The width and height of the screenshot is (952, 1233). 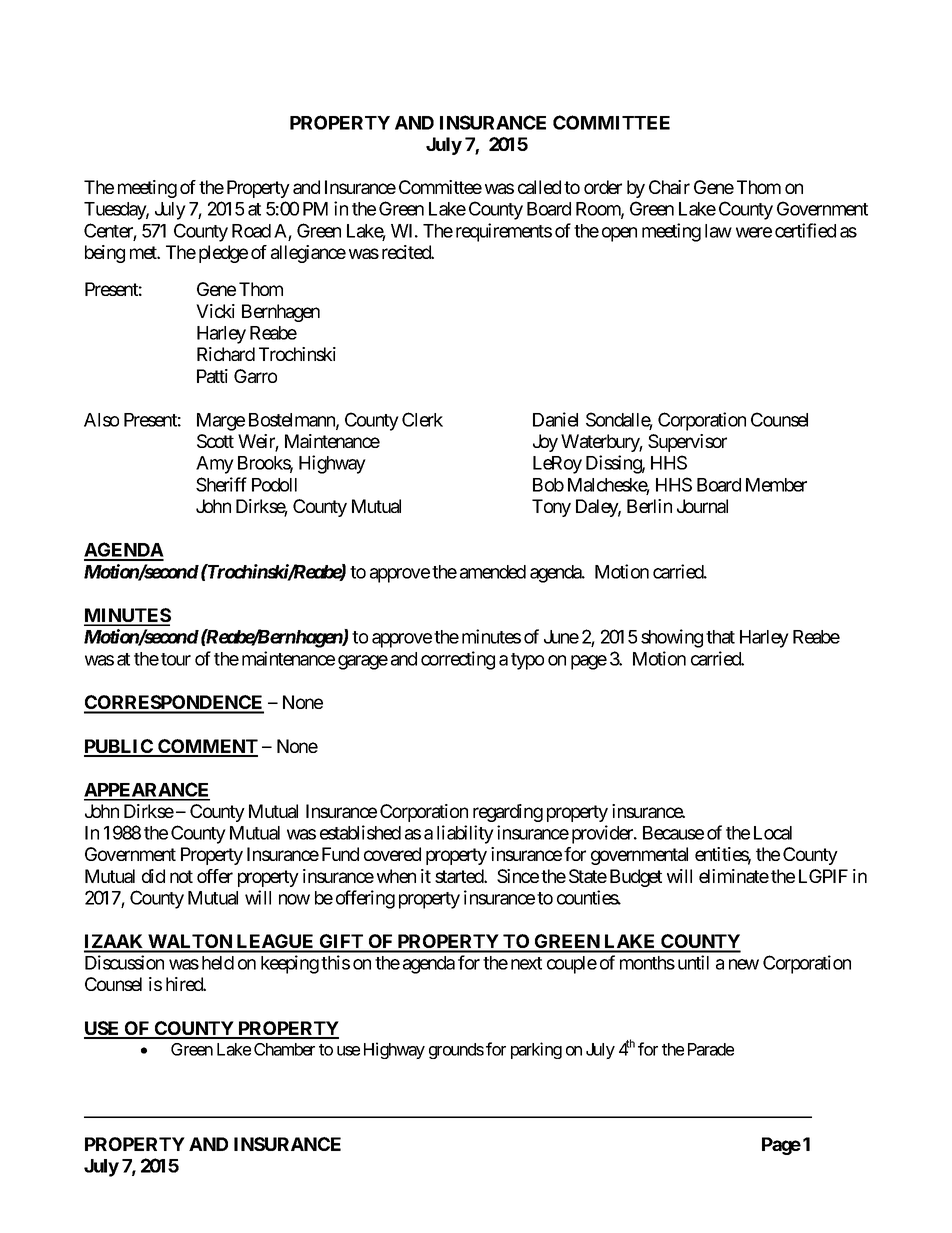 What do you see at coordinates (702, 506) in the screenshot?
I see `Journal` at bounding box center [702, 506].
